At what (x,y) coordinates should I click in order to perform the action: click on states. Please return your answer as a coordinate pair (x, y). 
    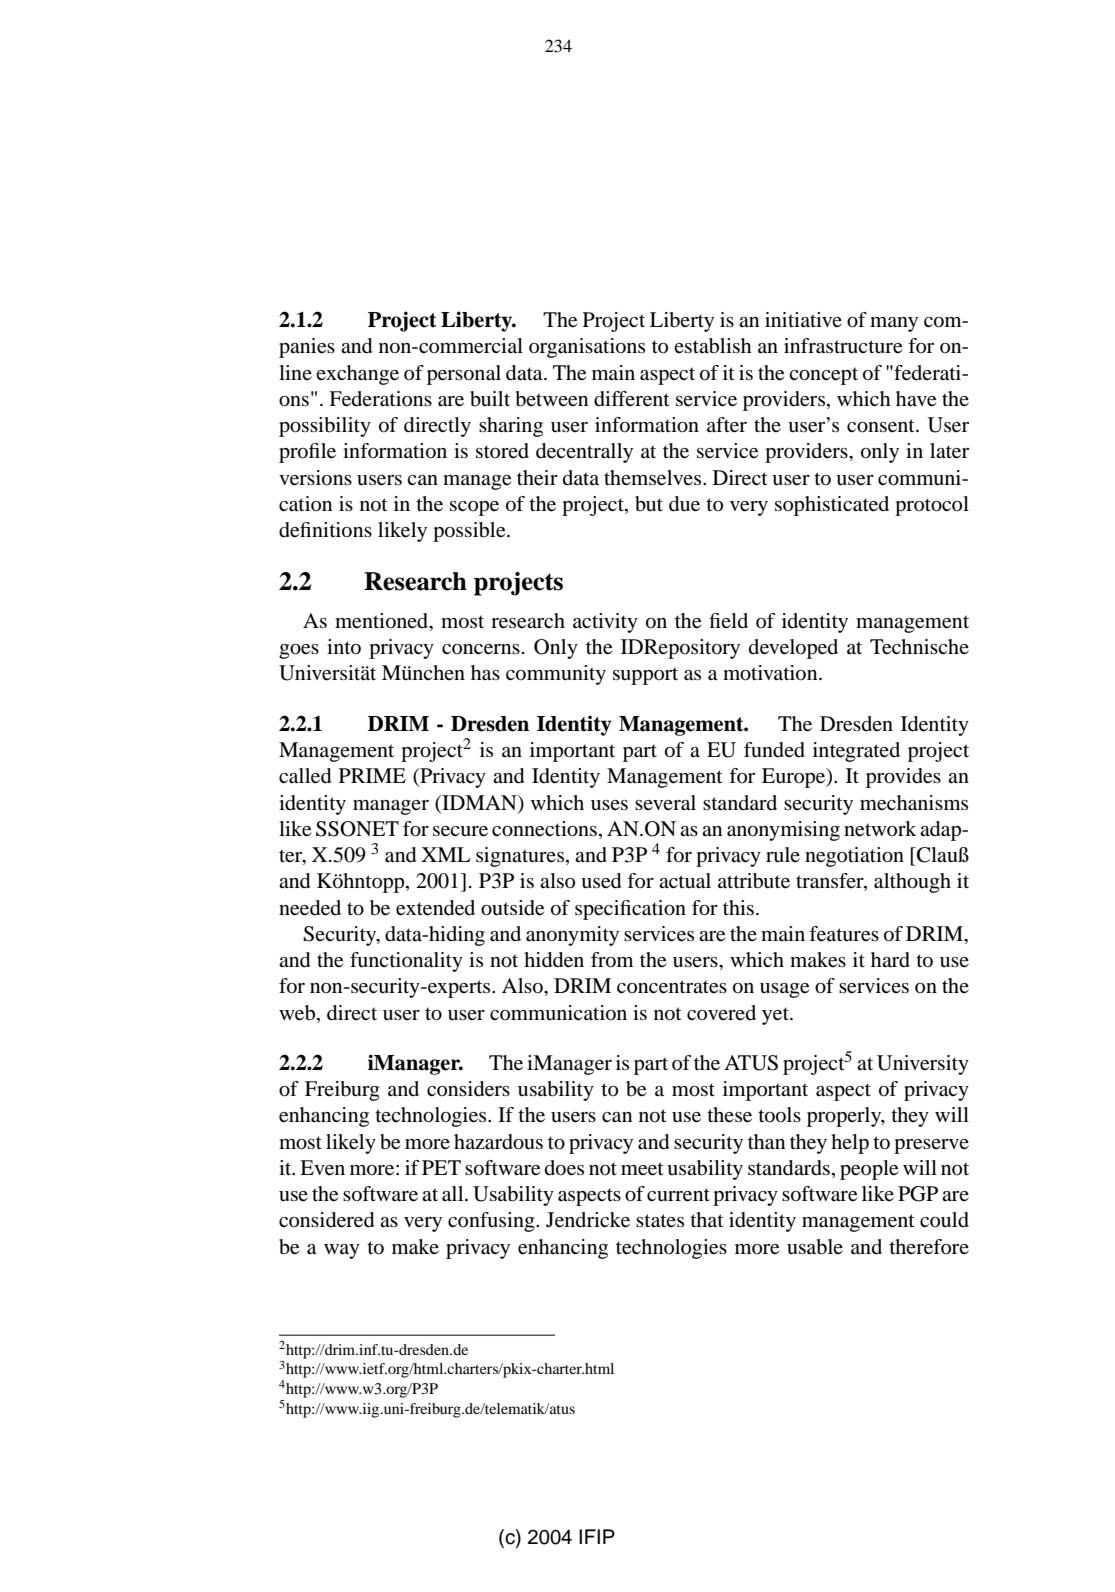
    Looking at the image, I should click on (660, 1221).
